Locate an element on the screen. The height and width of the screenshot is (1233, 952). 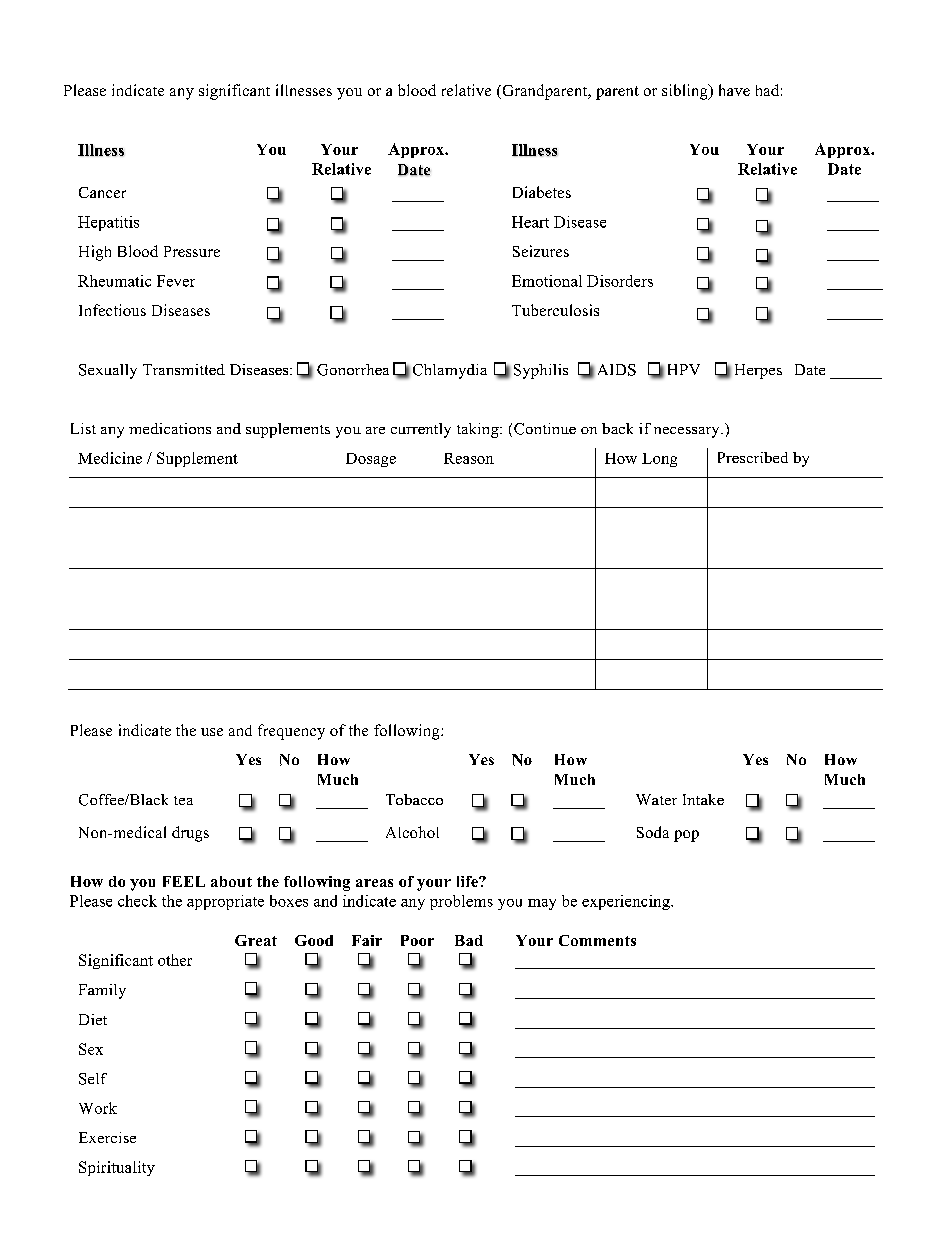
sibling is located at coordinates (686, 92).
